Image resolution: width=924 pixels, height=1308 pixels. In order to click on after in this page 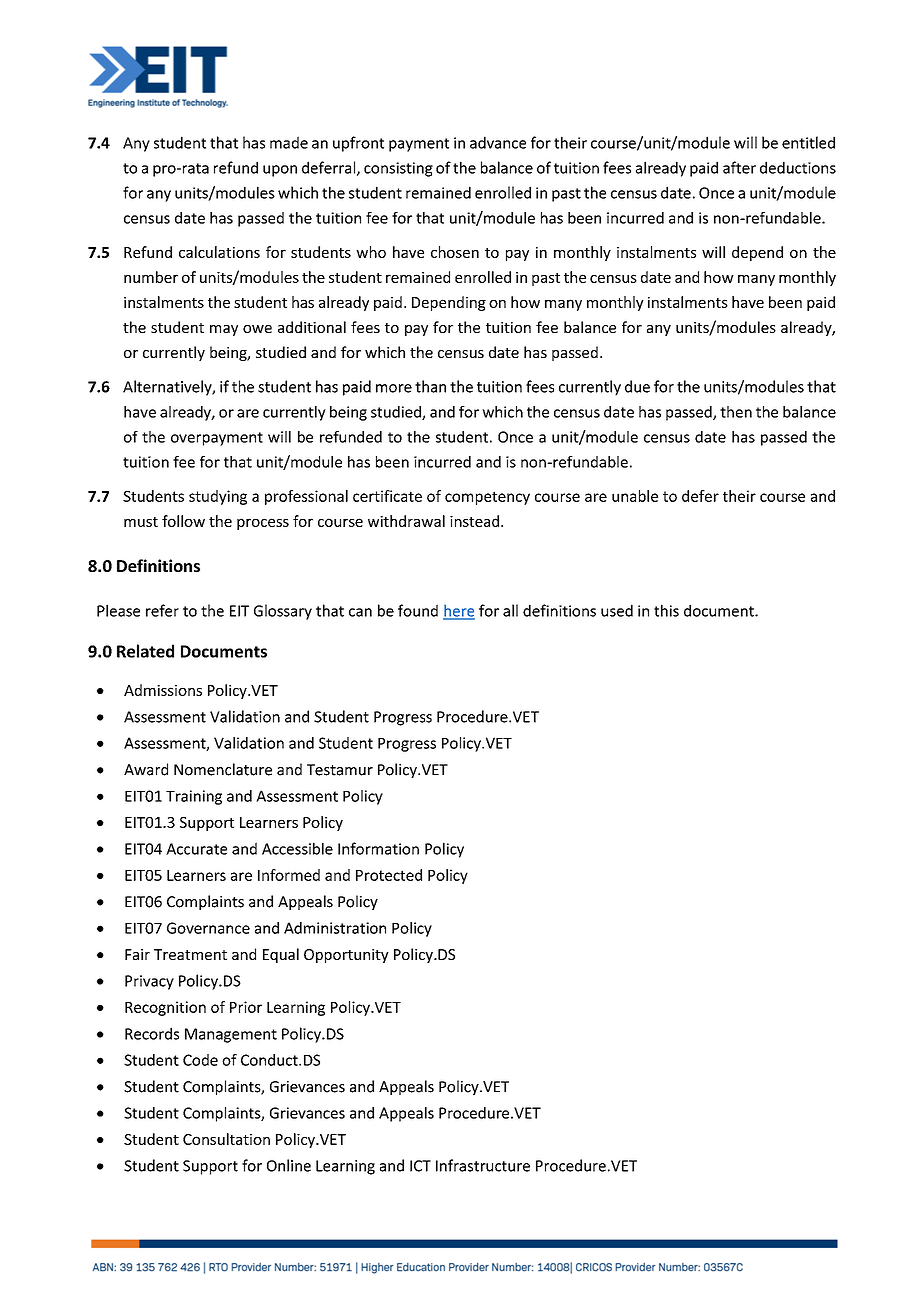, I will do `click(739, 167)`.
